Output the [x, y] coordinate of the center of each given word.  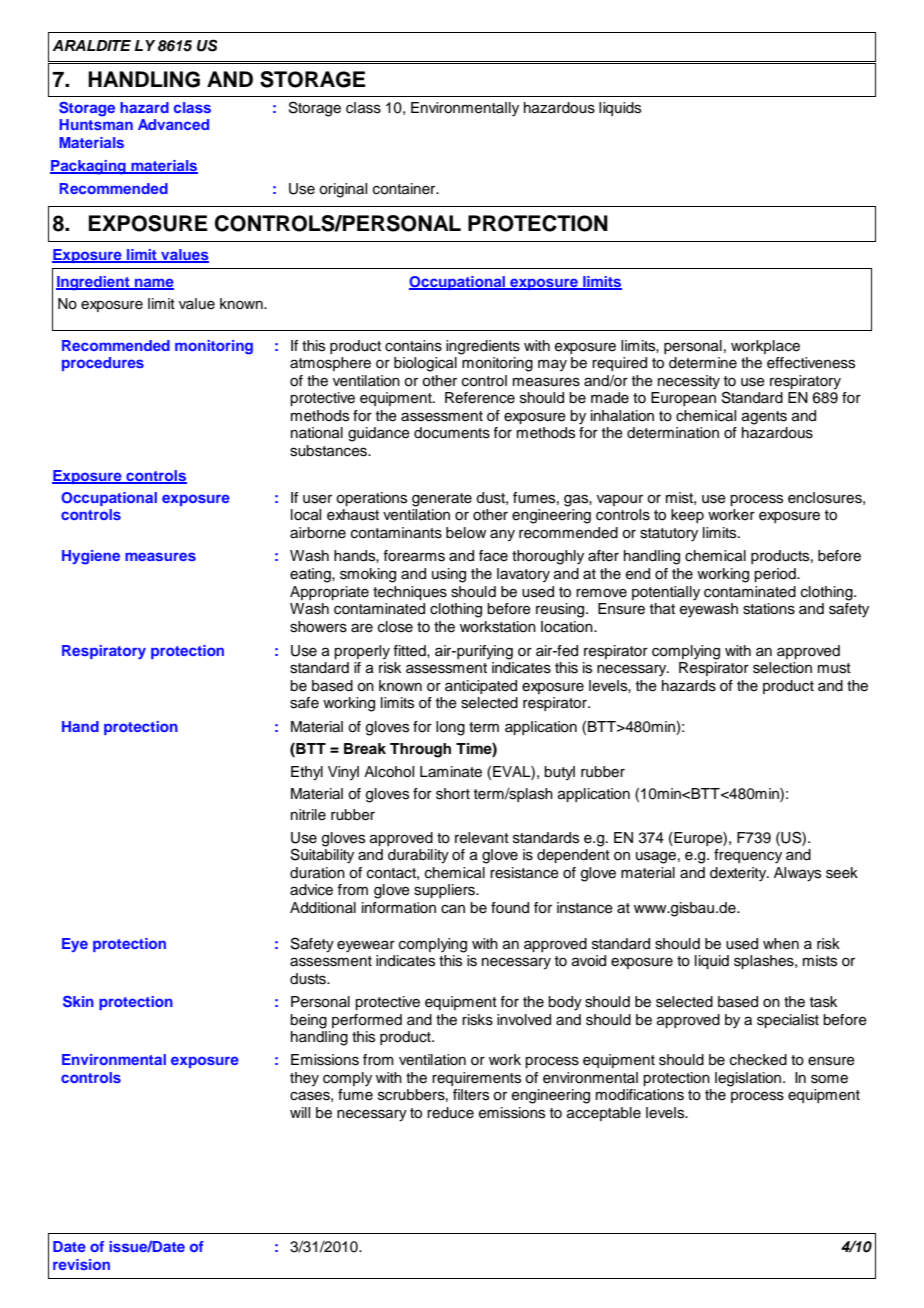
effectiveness [811, 363]
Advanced [173, 124]
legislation [749, 1079]
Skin [78, 1002]
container [405, 189]
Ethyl [307, 773]
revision [81, 1264]
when [781, 944]
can [453, 909]
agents [764, 418]
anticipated [481, 687]
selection [782, 668]
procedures [103, 364]
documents [452, 433]
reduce [450, 1113]
